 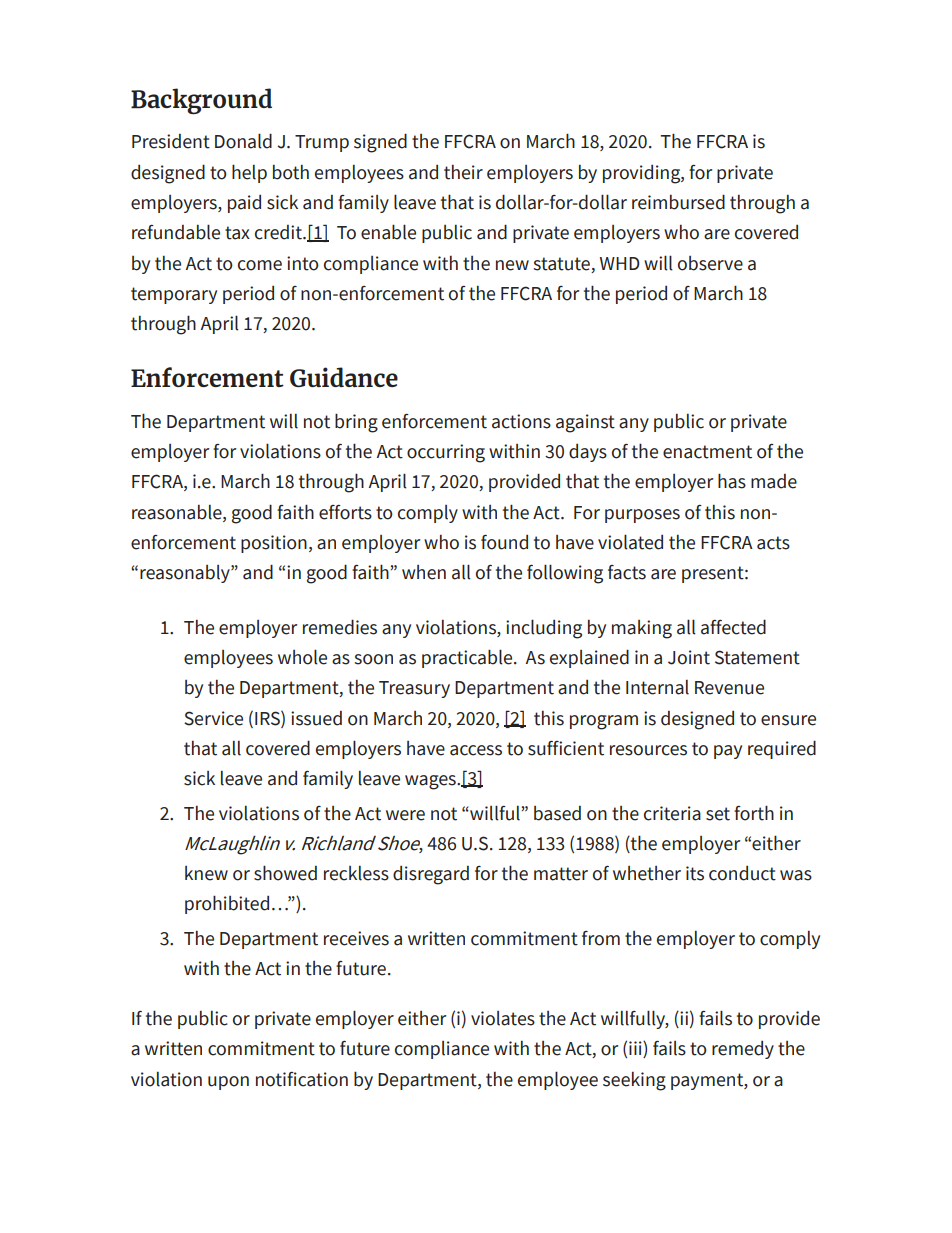 I want to click on Donald, so click(x=243, y=141).
